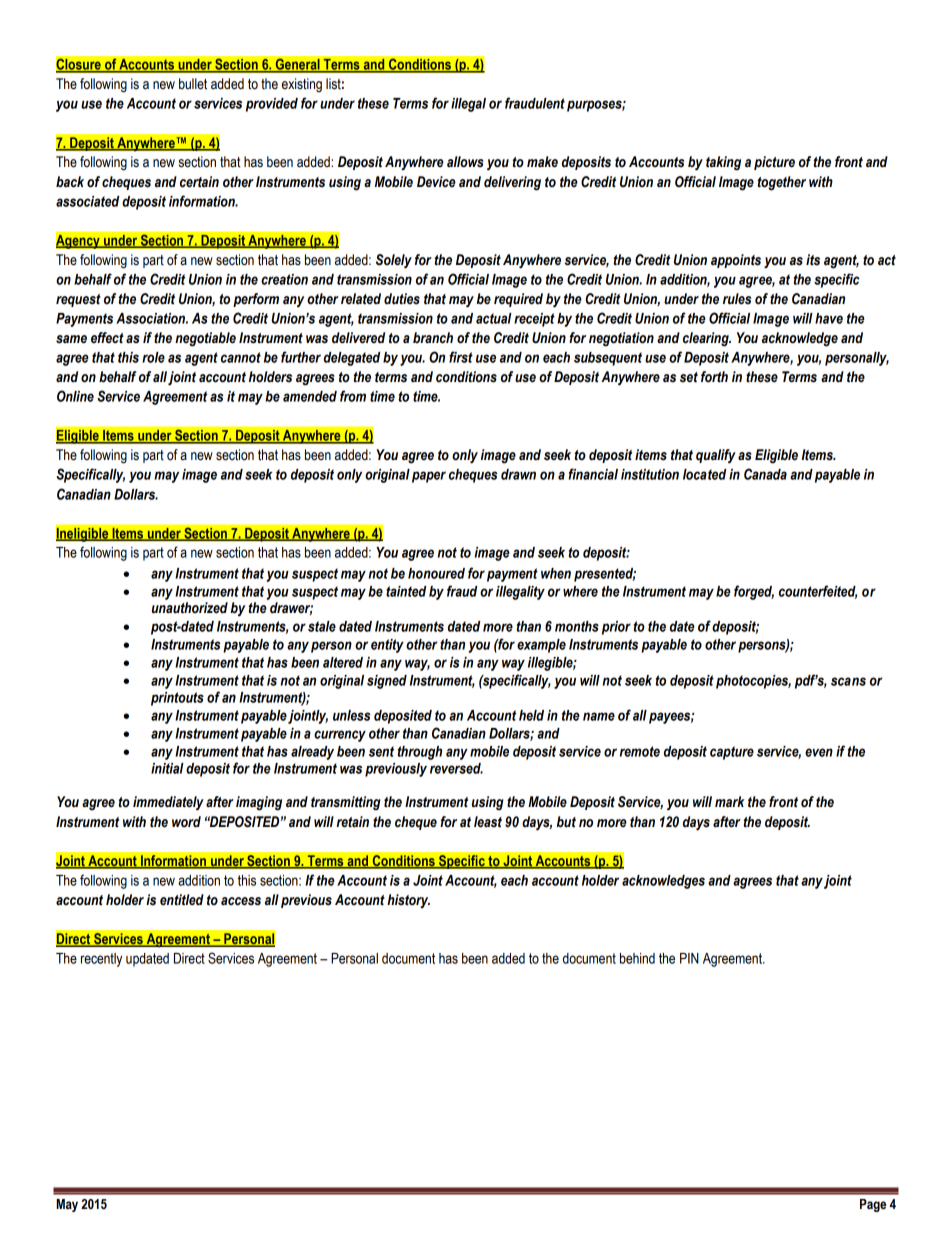 The image size is (952, 1233). I want to click on mark, so click(730, 801).
